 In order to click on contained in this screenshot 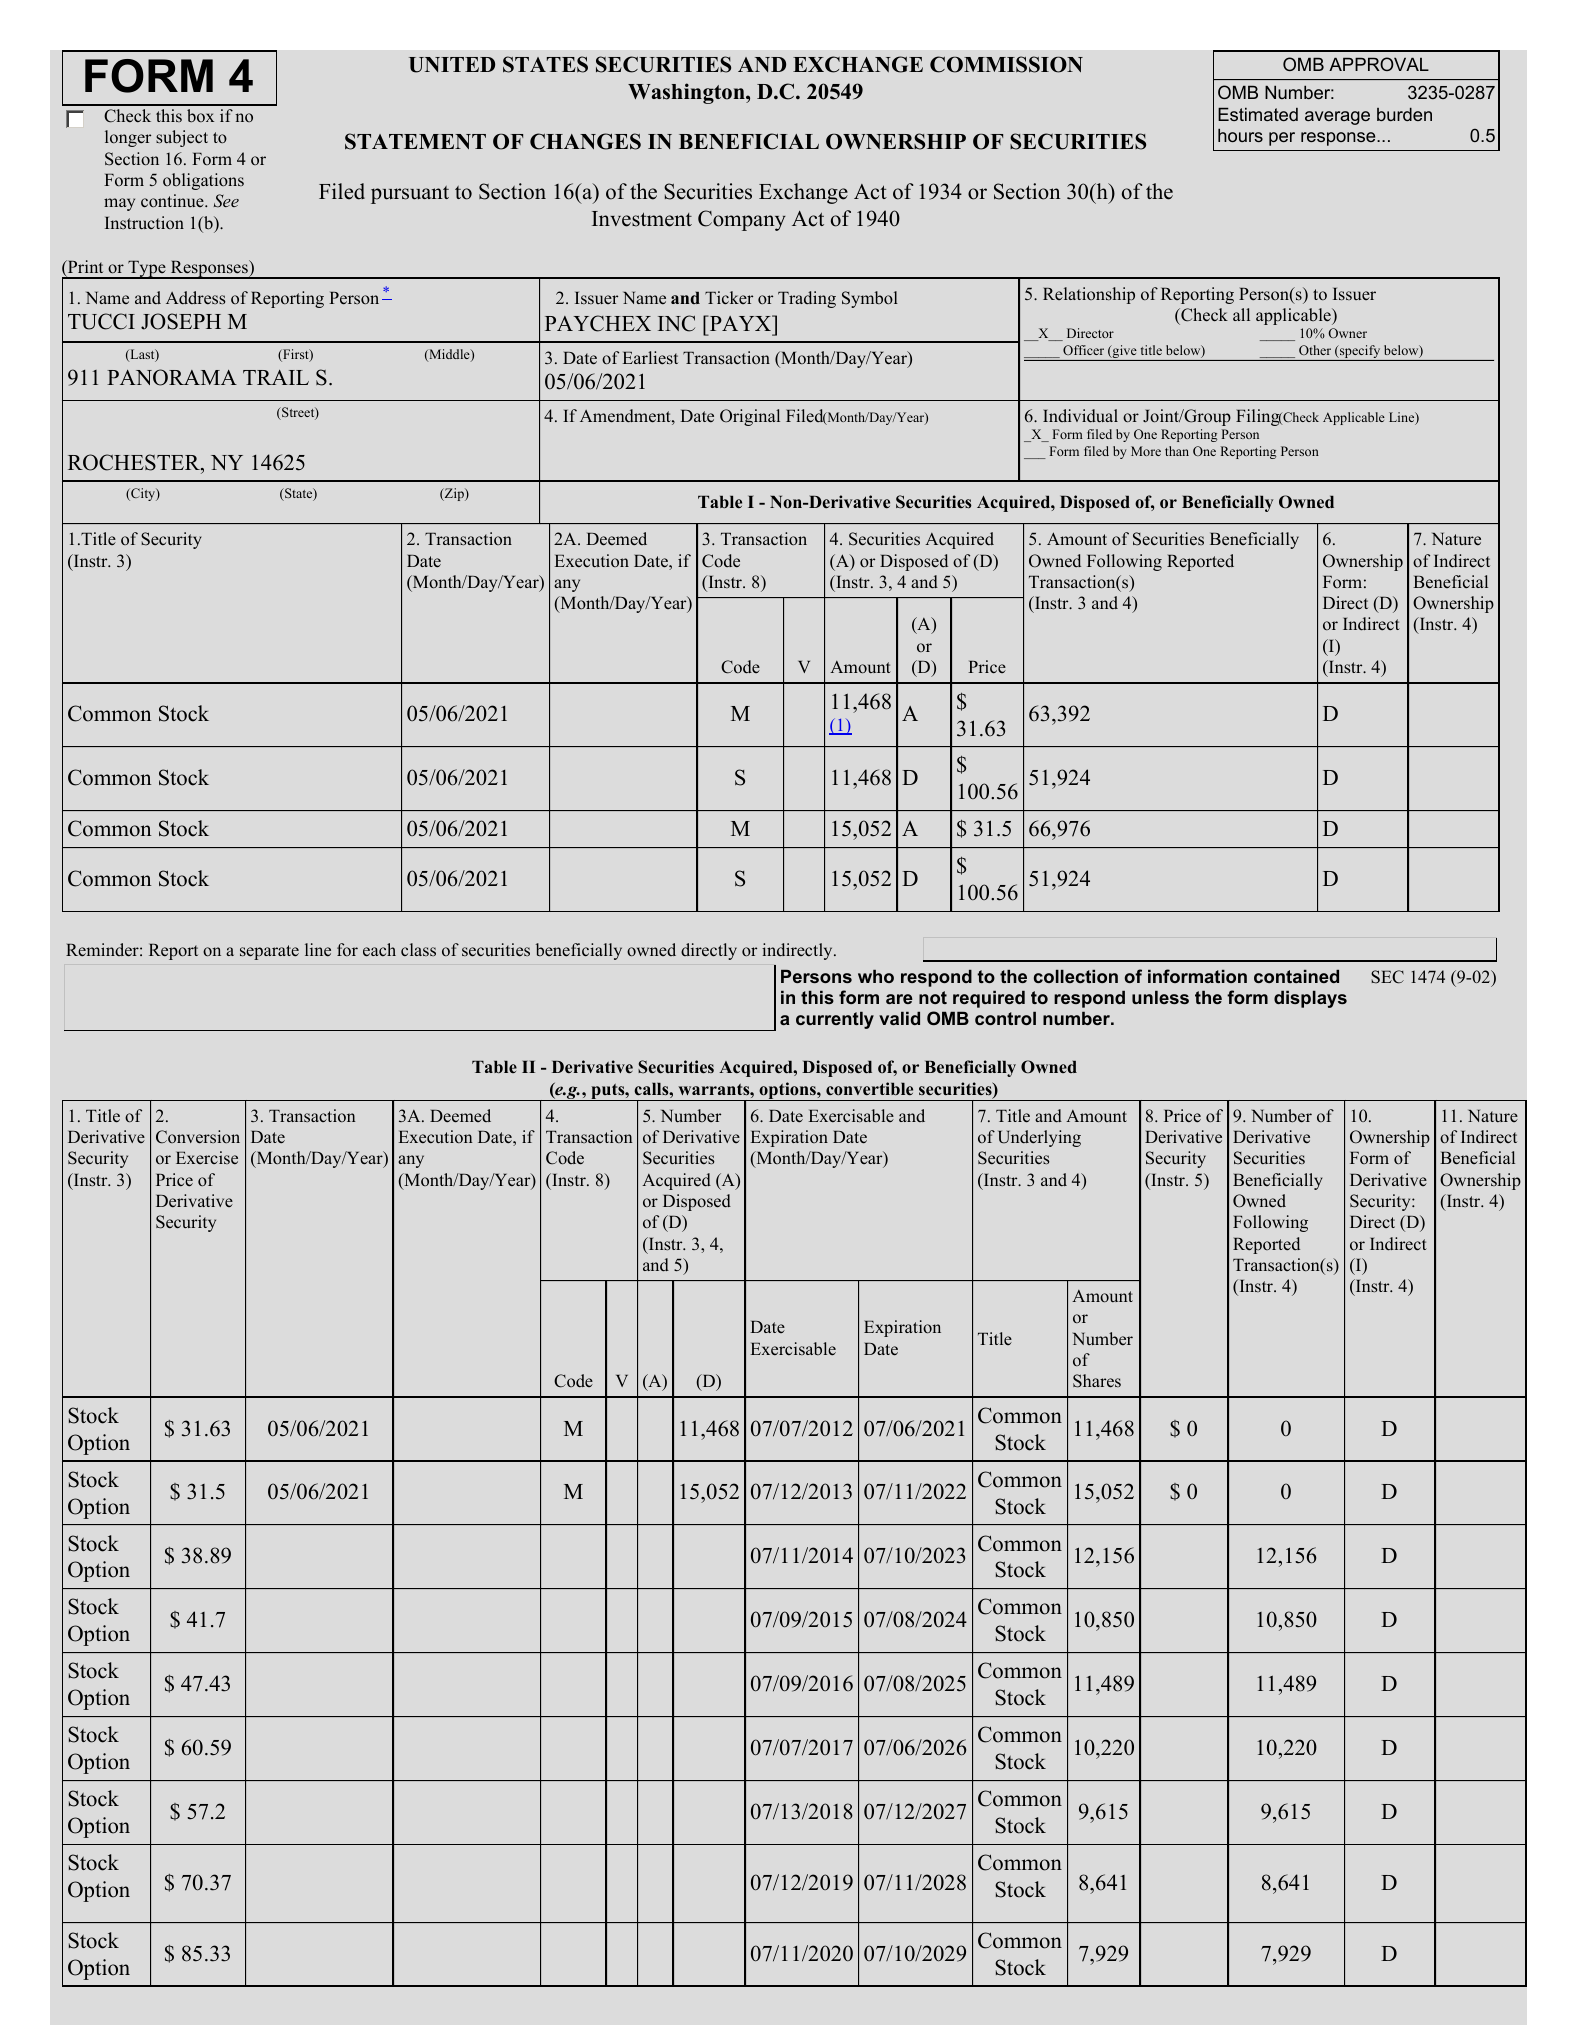, I will do `click(1296, 976)`.
